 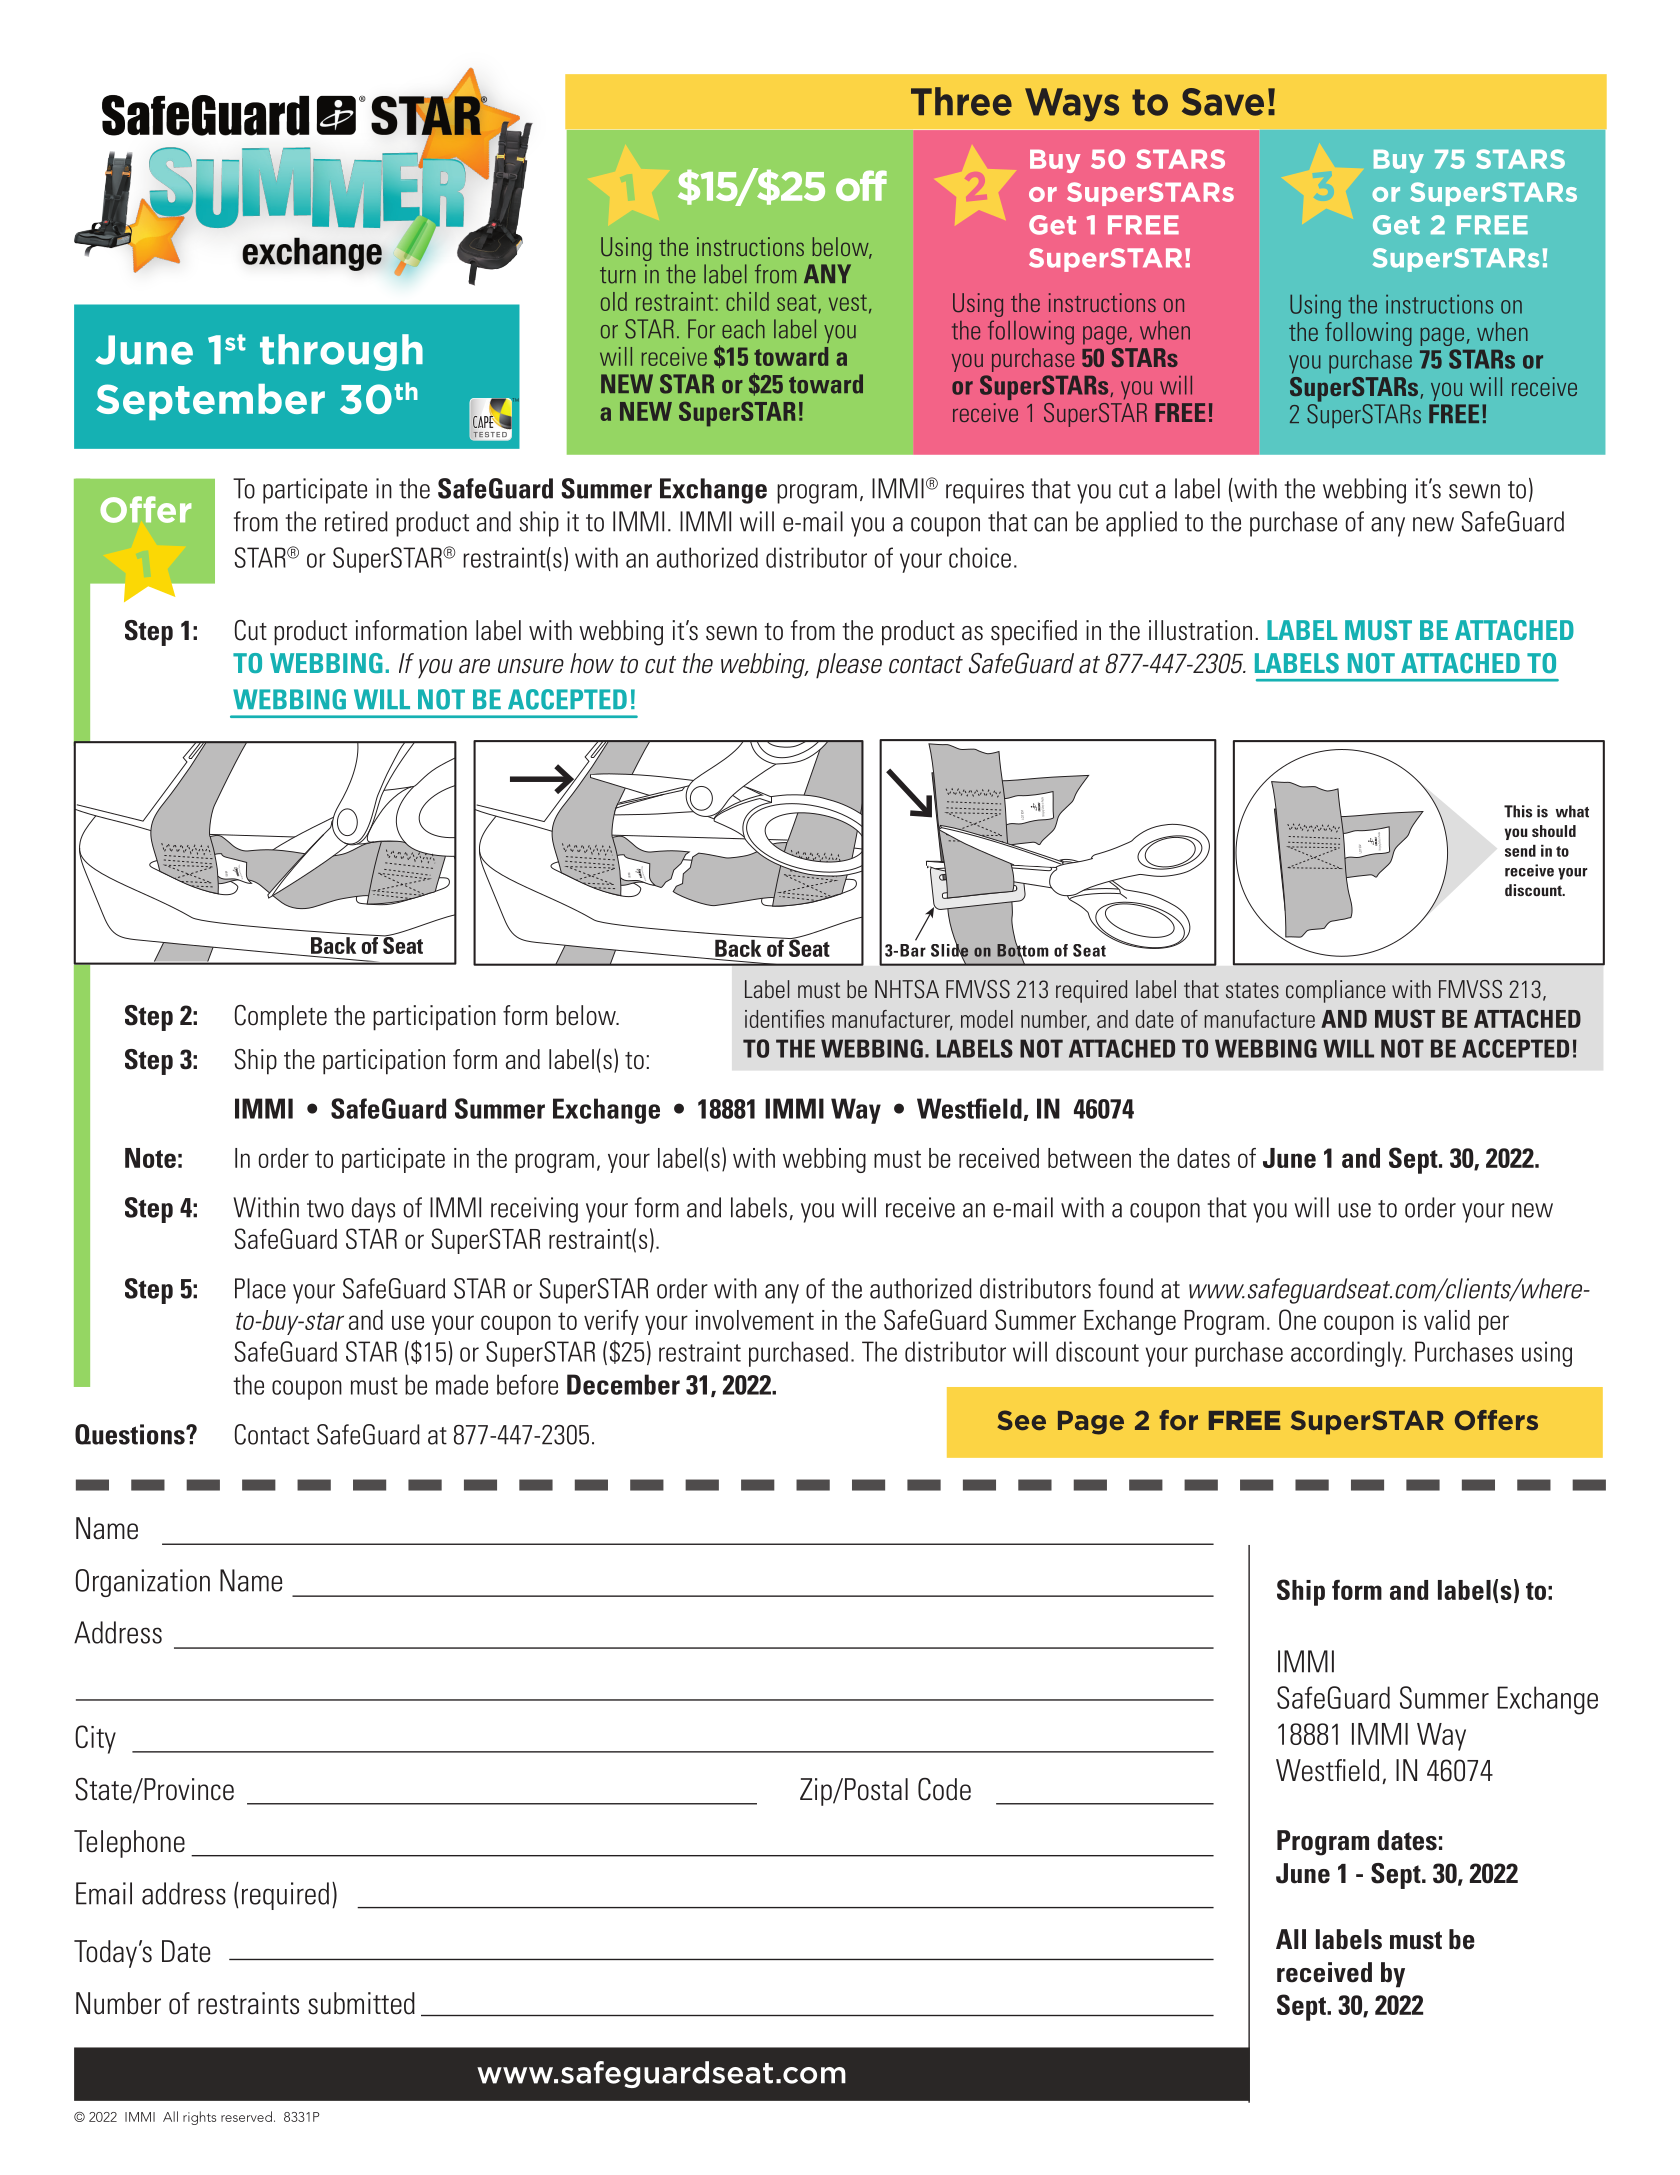 I want to click on please, so click(x=849, y=666).
